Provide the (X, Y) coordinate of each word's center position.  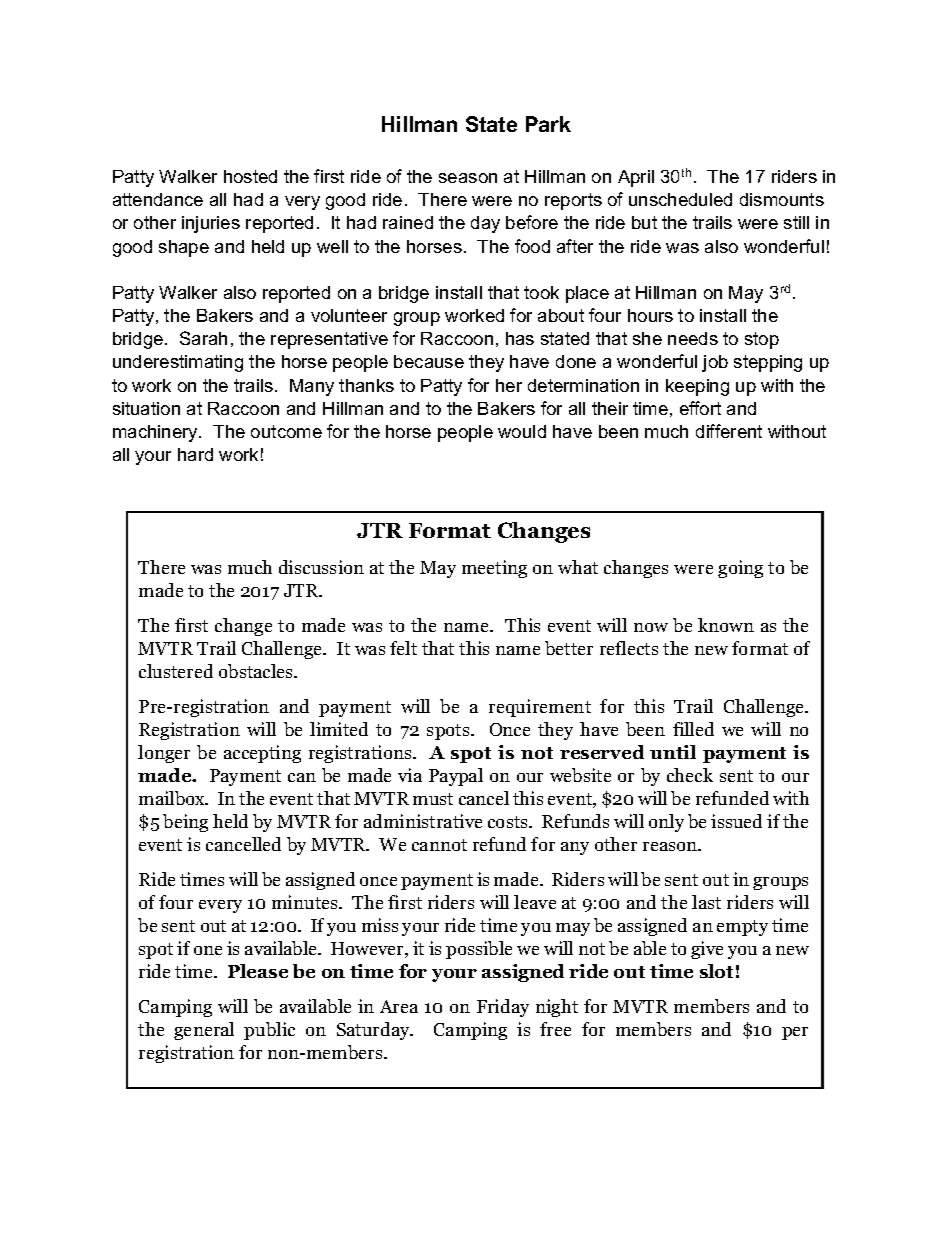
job (715, 363)
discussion (321, 567)
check (690, 775)
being (185, 823)
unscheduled (680, 199)
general (204, 1031)
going (740, 569)
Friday (503, 1008)
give (707, 950)
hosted (250, 176)
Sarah (203, 338)
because (429, 361)
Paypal (456, 777)
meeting (494, 569)
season (468, 178)
